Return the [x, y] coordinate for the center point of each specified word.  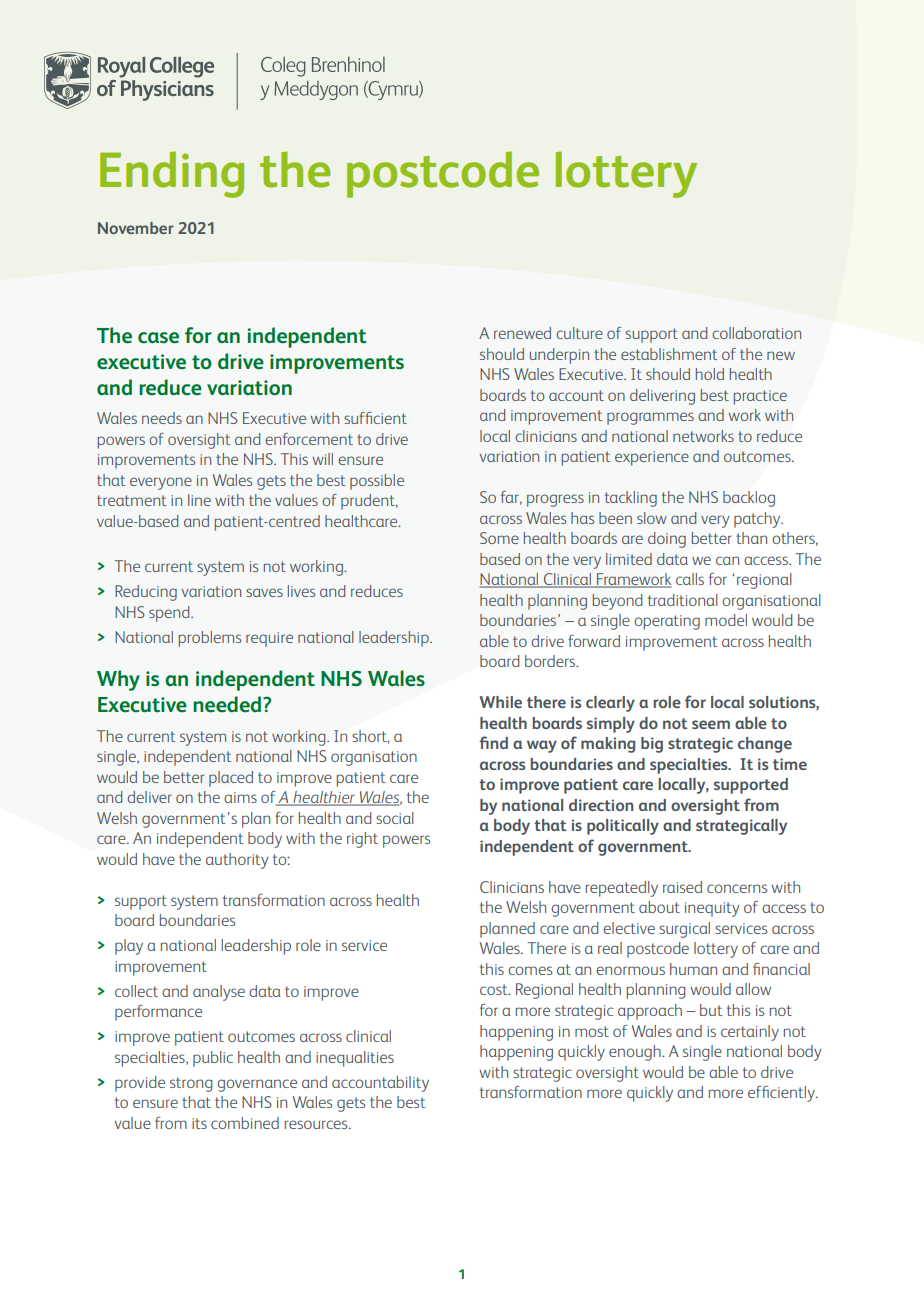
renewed [522, 333]
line [199, 500]
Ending [172, 174]
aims [240, 797]
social [395, 818]
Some [499, 538]
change [765, 745]
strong [191, 1084]
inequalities [355, 1059]
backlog [749, 499]
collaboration [756, 333]
